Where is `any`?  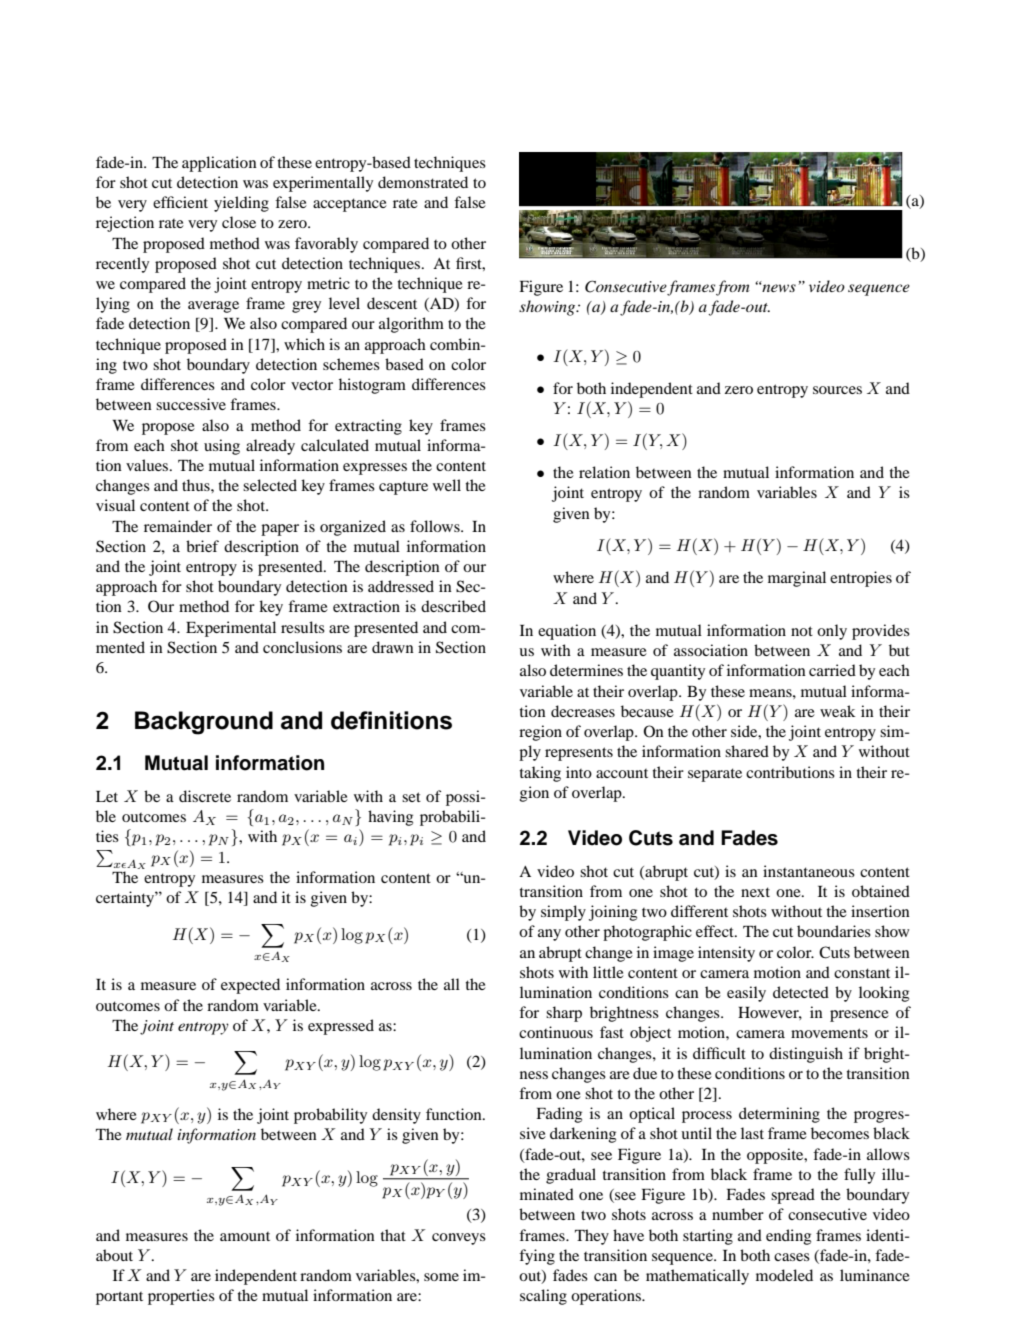 any is located at coordinates (549, 935).
